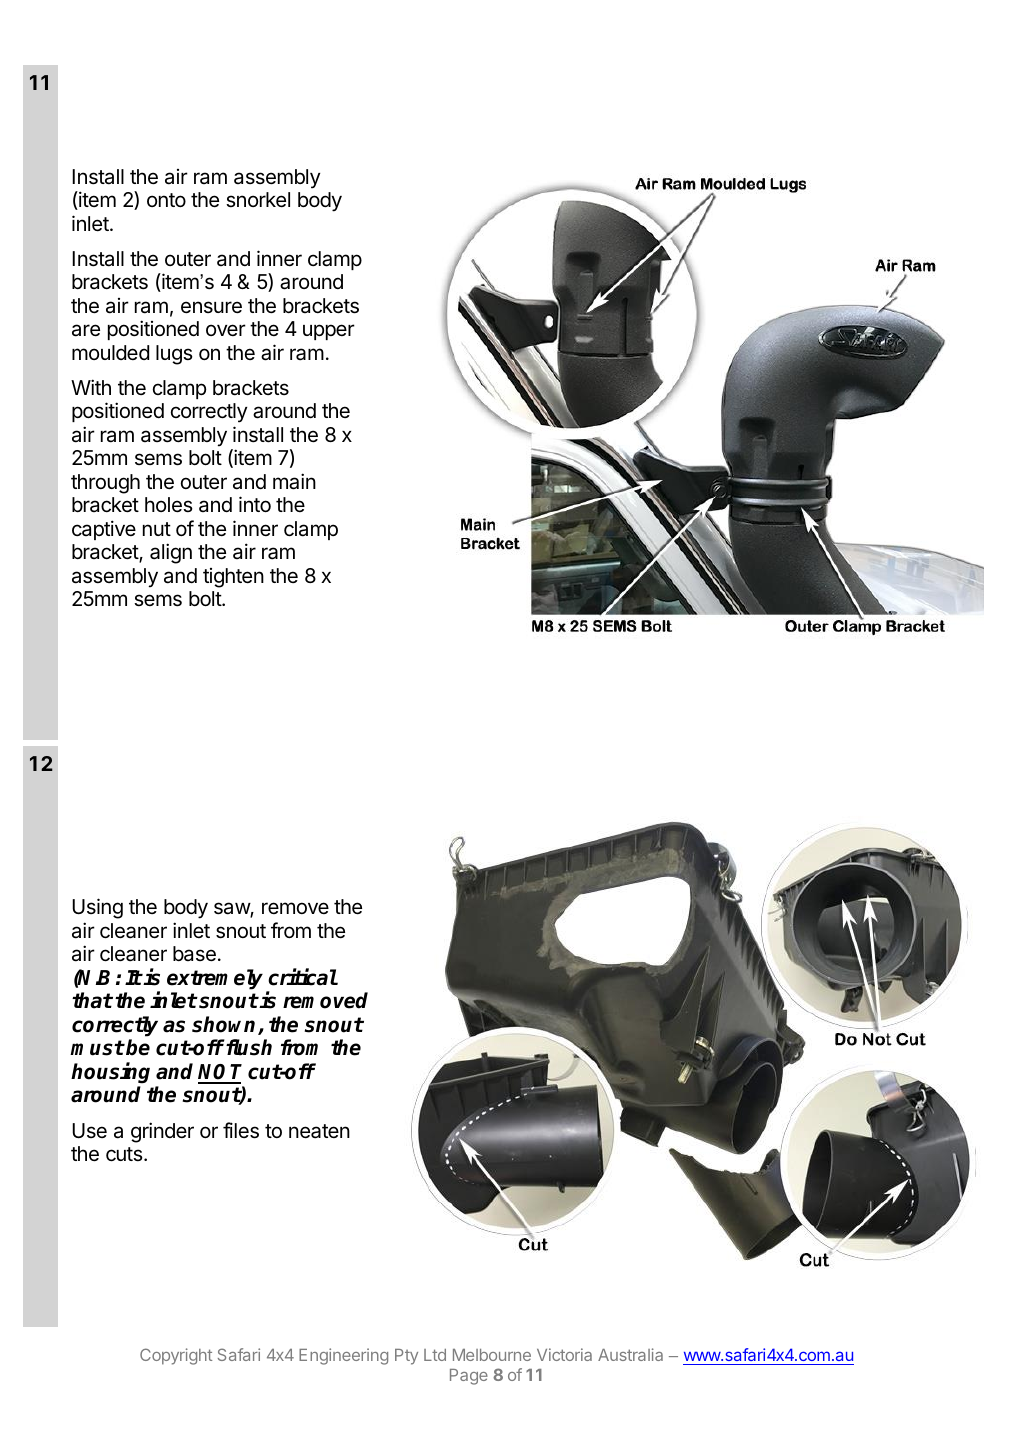  Describe the element at coordinates (303, 977) in the document. I see `critical` at that location.
